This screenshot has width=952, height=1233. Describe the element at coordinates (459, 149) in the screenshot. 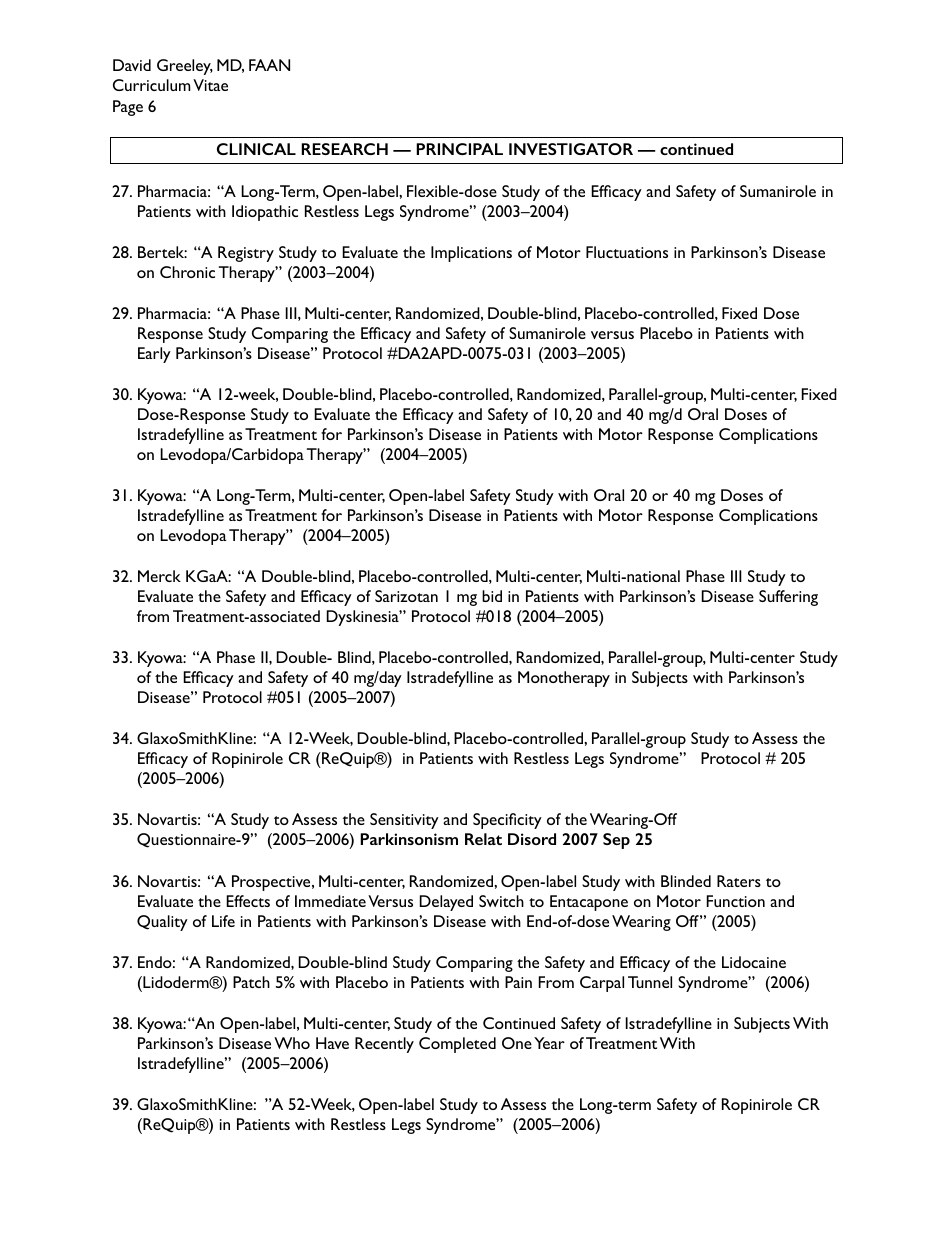

I see `PRINCIPAL` at that location.
